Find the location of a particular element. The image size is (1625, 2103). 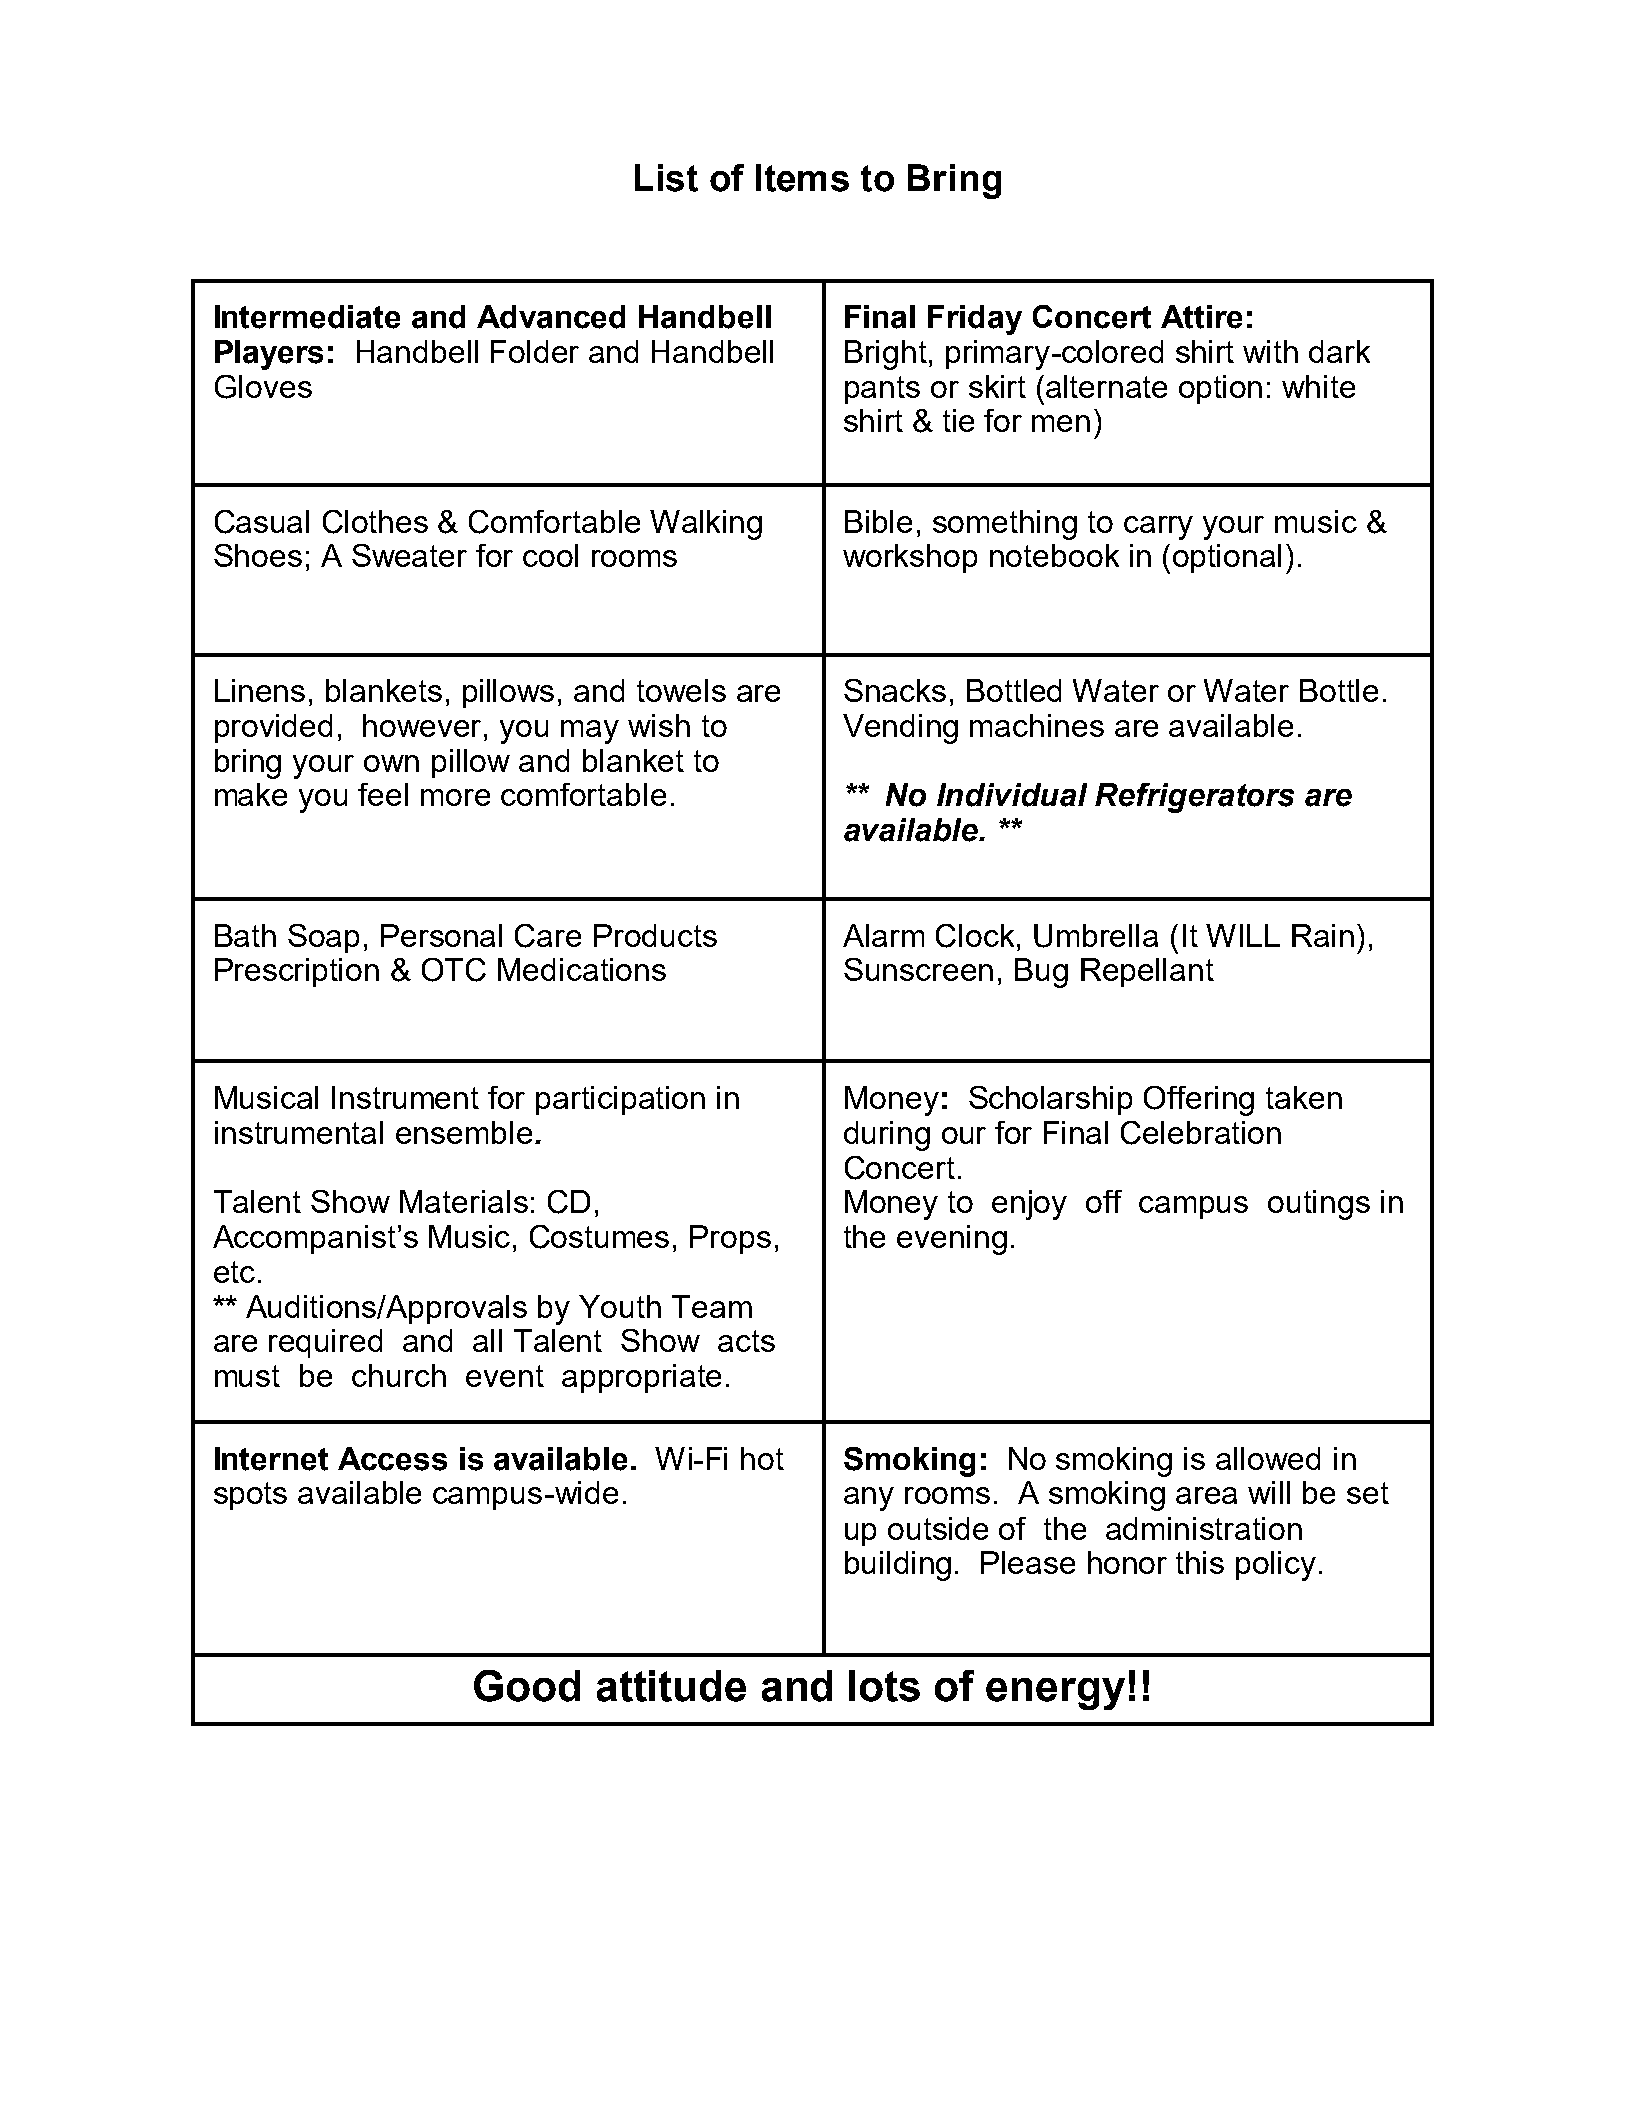

Attire is located at coordinates (1201, 317).
